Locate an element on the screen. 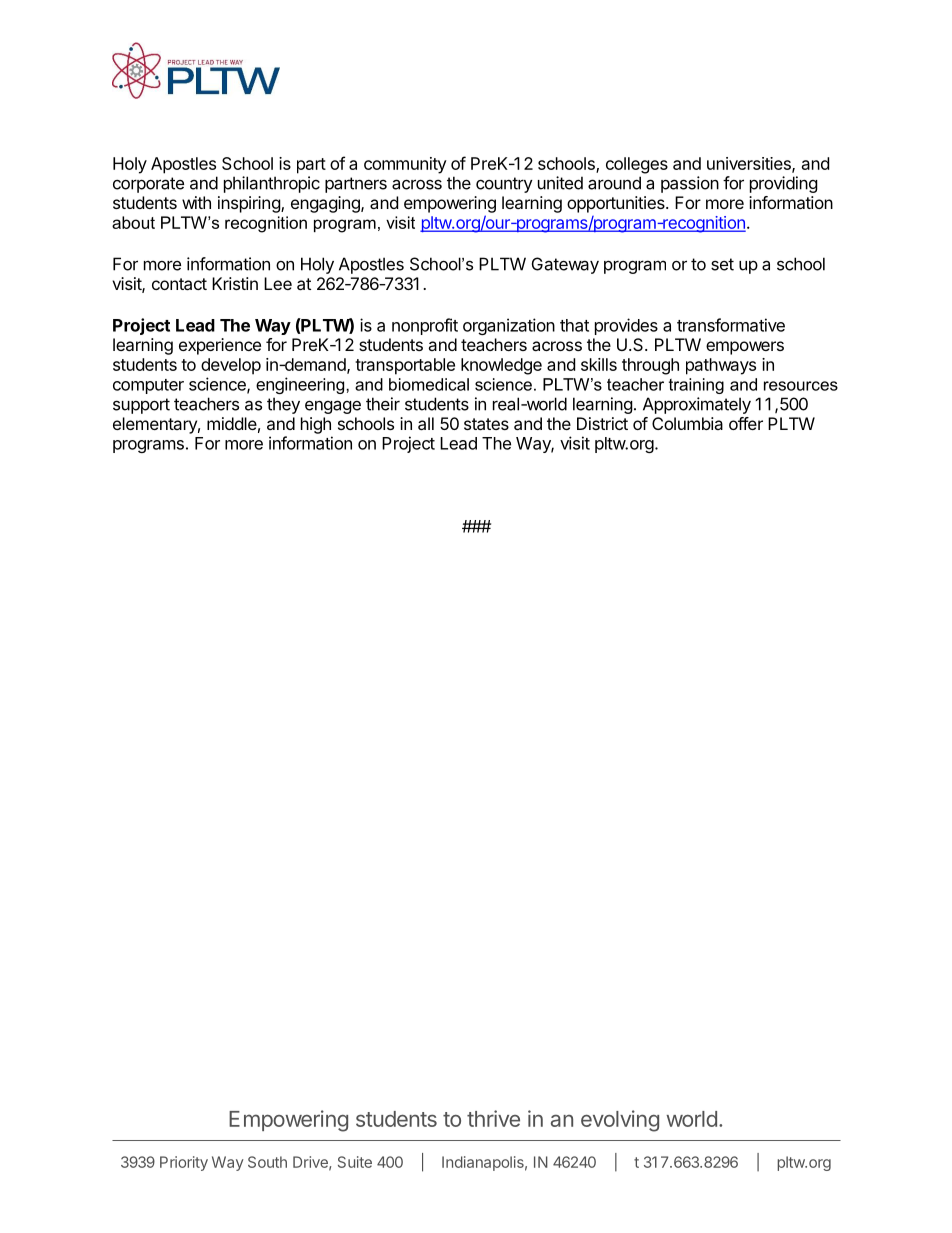 This screenshot has width=952, height=1233. offer is located at coordinates (746, 423).
